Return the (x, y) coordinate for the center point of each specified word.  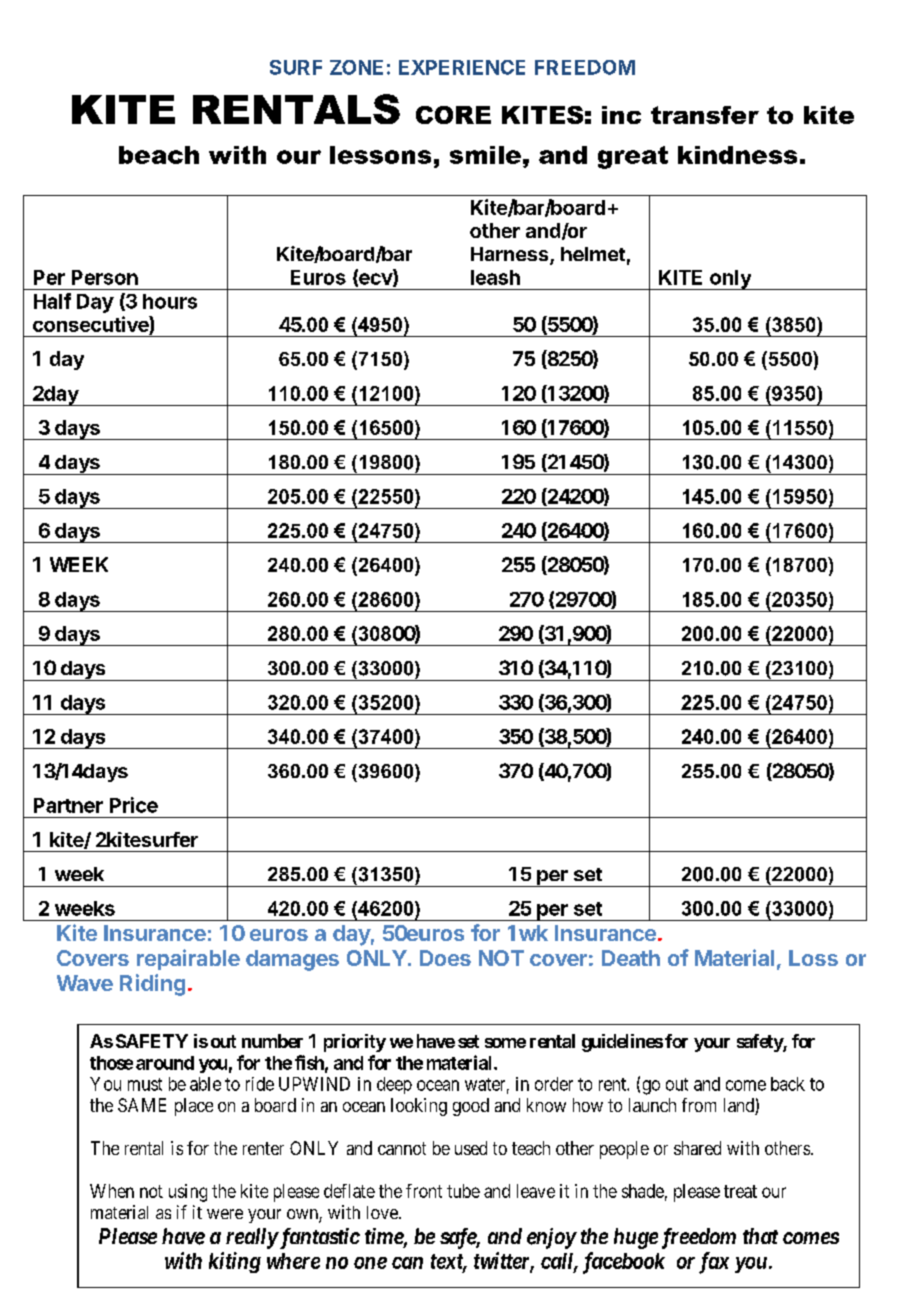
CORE (453, 115)
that (760, 1236)
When (112, 1191)
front (424, 1191)
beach (159, 155)
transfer (705, 115)
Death (631, 958)
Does (445, 958)
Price (134, 805)
